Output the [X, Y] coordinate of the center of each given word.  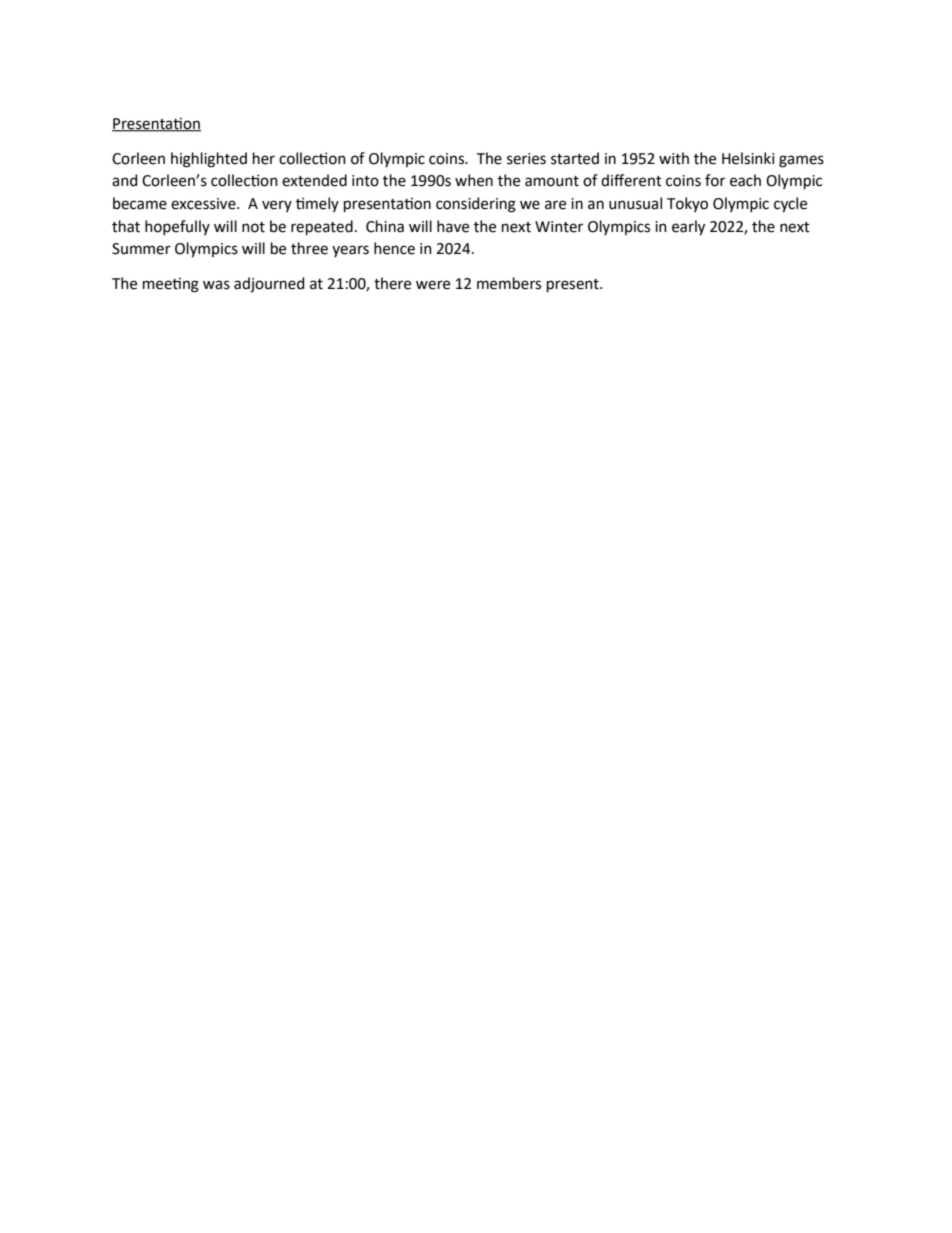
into [365, 181]
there [392, 283]
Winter [559, 227]
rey [697, 228]
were [433, 285]
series [526, 159]
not [253, 227]
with [674, 158]
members [509, 283]
